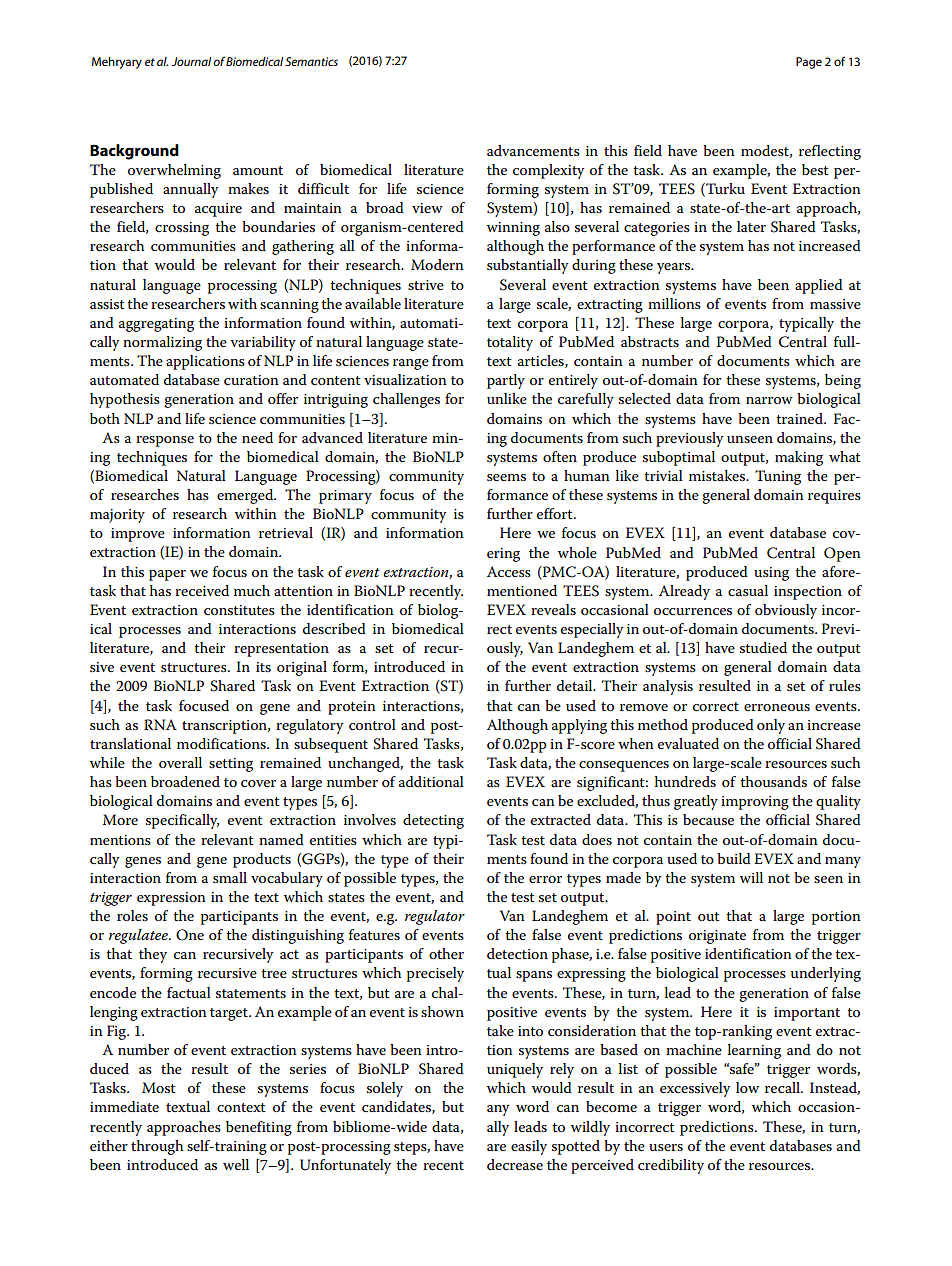 Image resolution: width=952 pixels, height=1266 pixels. I want to click on Journal, so click(191, 61).
